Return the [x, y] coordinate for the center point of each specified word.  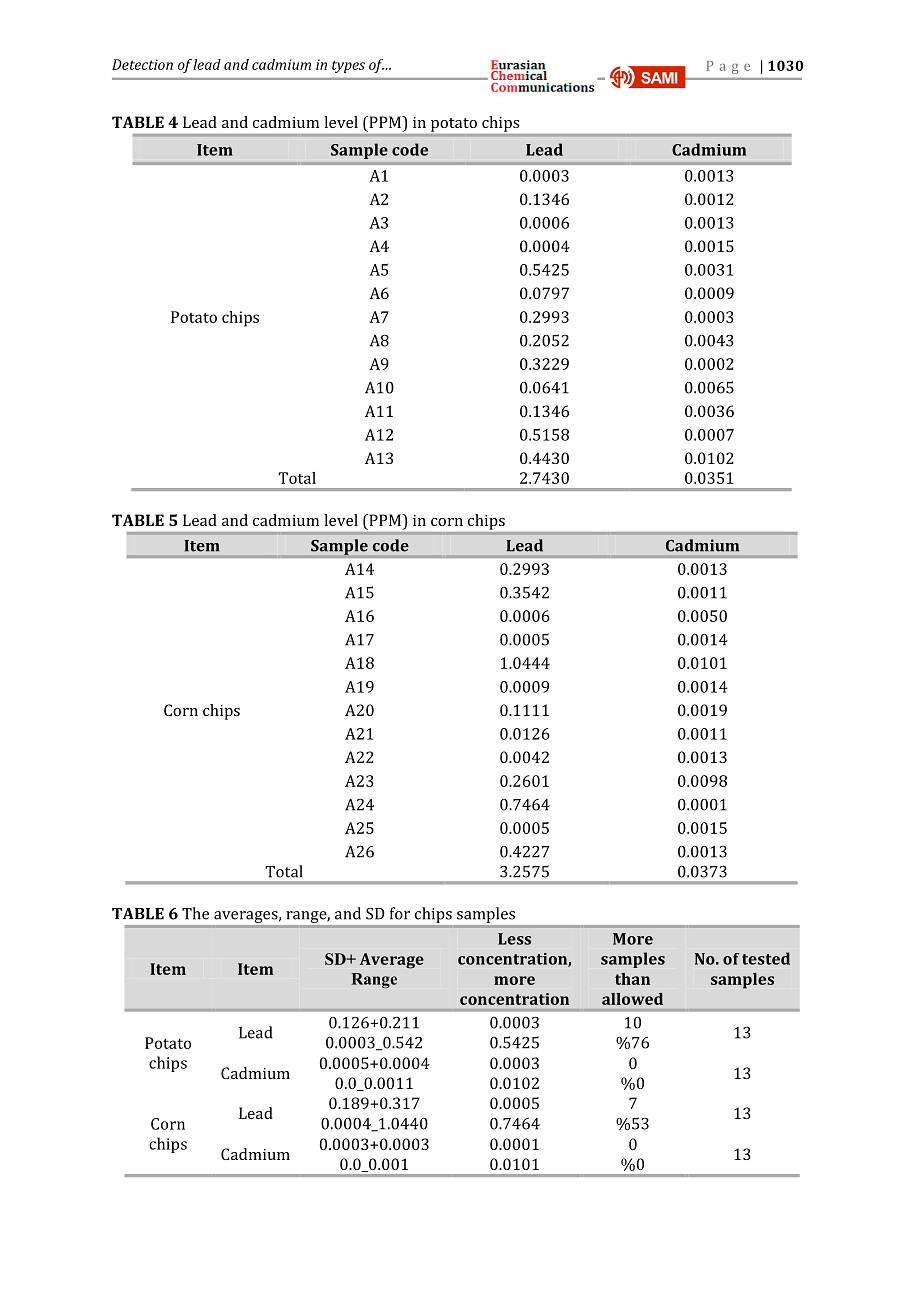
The [195, 913]
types [348, 66]
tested [766, 958]
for [400, 913]
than [632, 979]
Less [514, 939]
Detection [142, 64]
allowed [632, 999]
